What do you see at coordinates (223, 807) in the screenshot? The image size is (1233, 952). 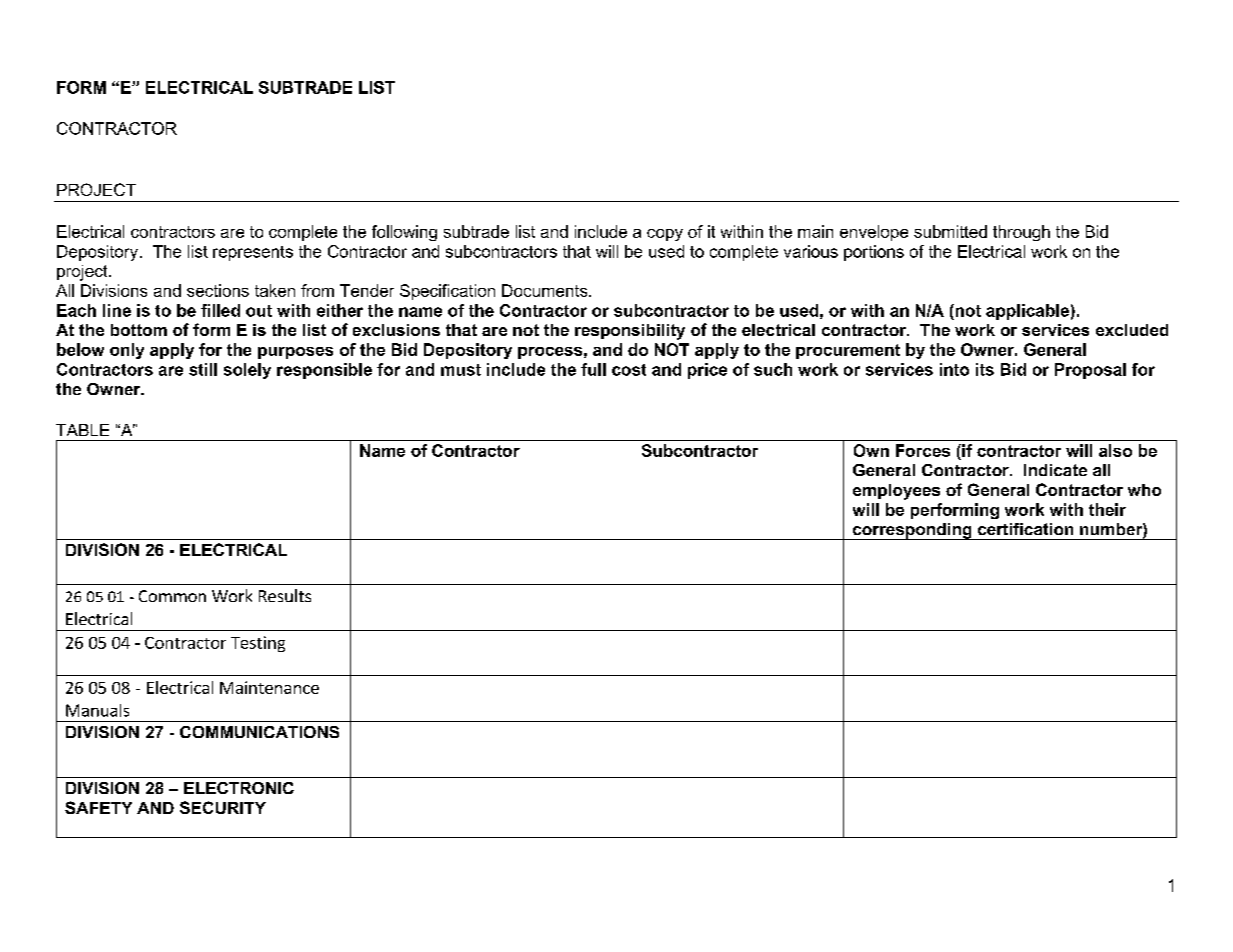 I see `SECURITY` at bounding box center [223, 807].
